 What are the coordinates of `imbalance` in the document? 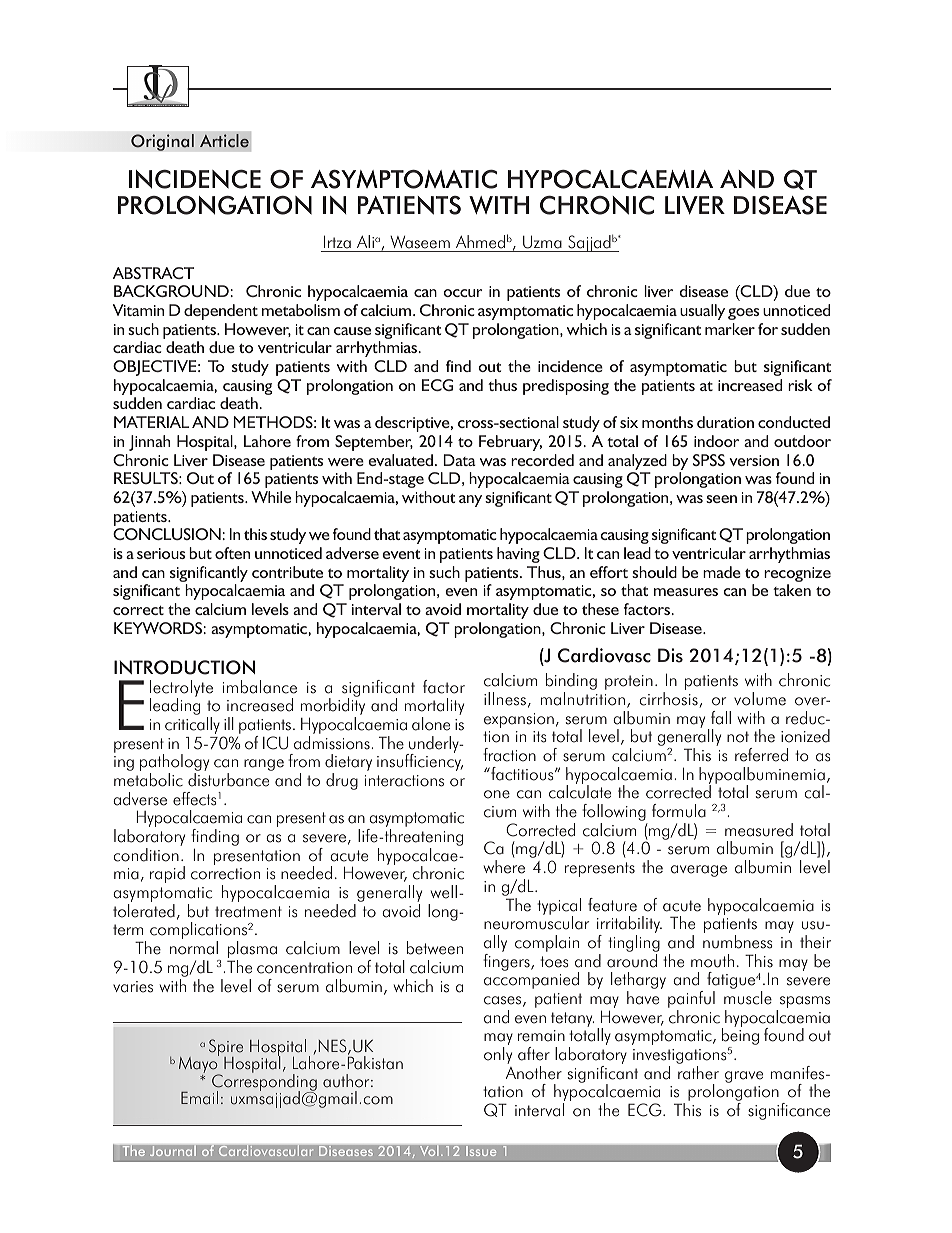 It's located at (260, 687).
